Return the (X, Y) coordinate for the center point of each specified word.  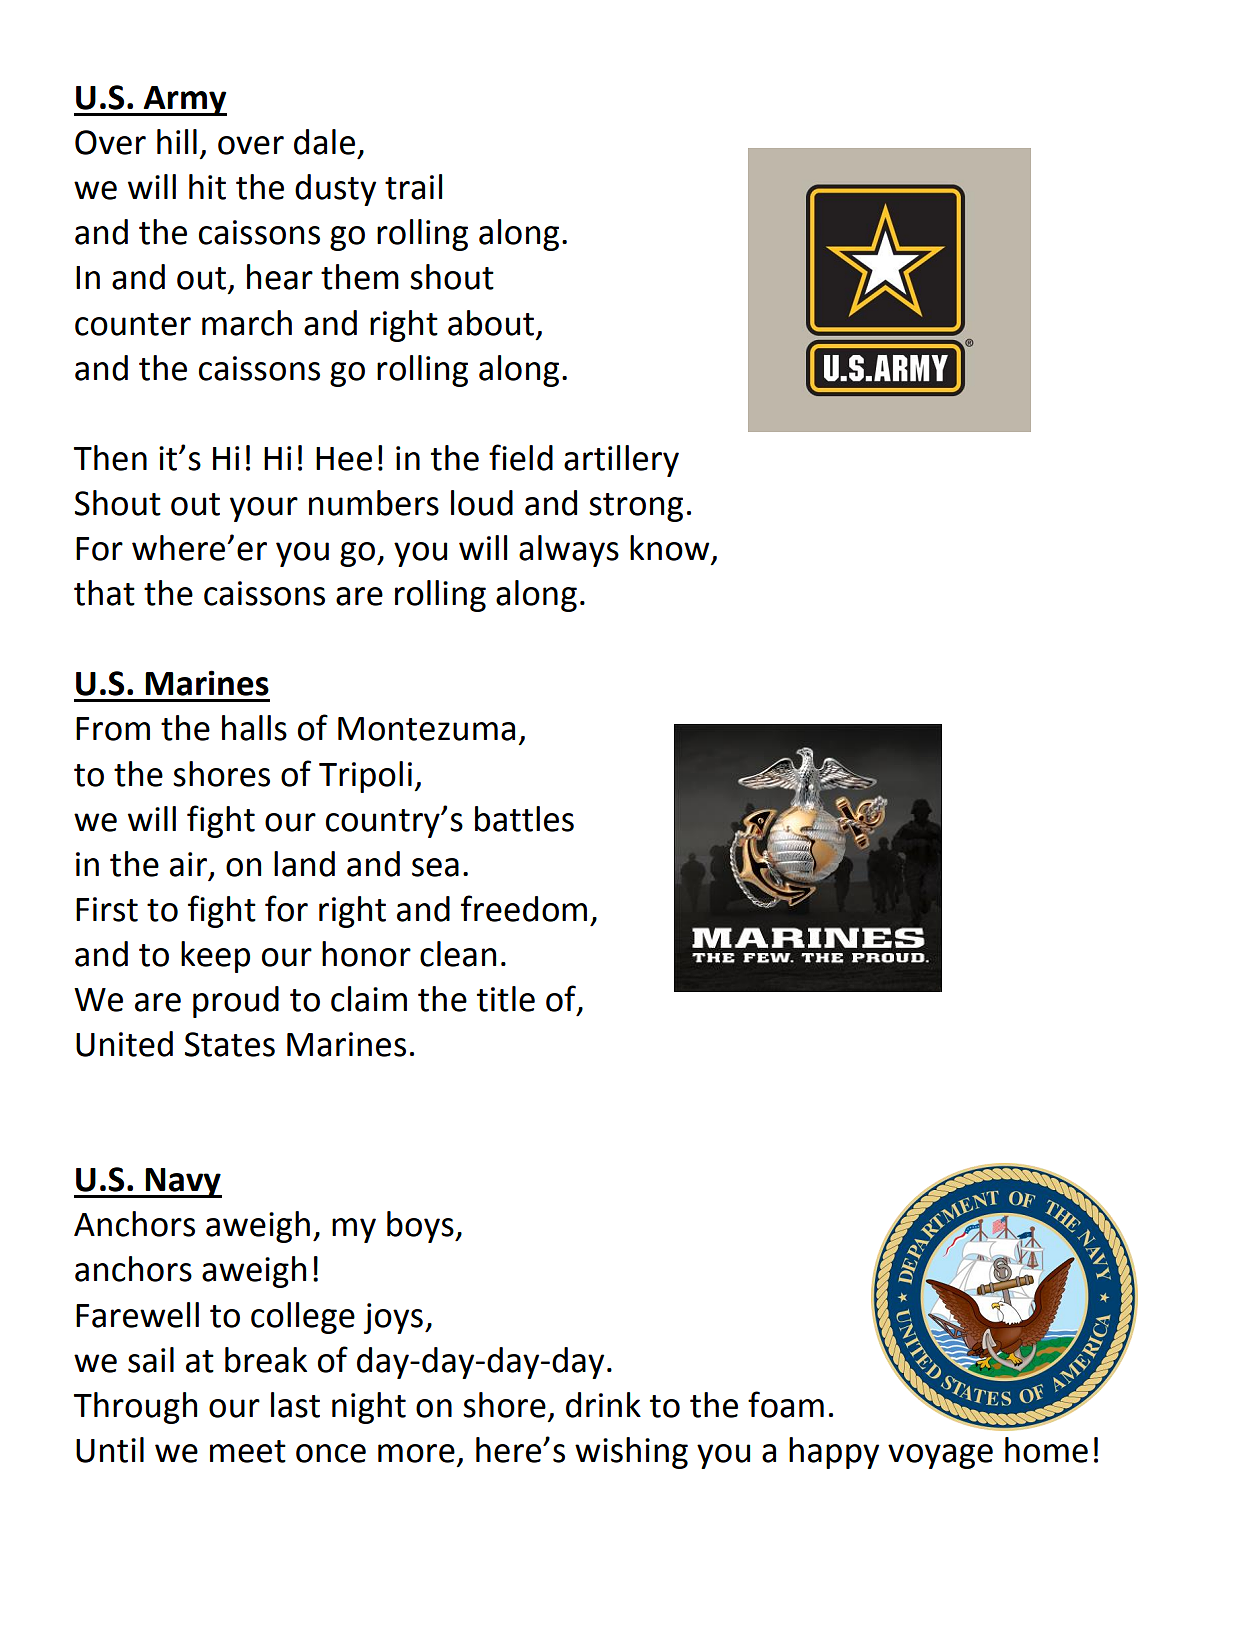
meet (248, 1451)
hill (177, 141)
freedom (524, 908)
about (491, 323)
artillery (621, 461)
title (506, 999)
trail (413, 187)
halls (254, 728)
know (671, 549)
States (230, 1044)
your (264, 509)
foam (786, 1404)
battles (524, 819)
